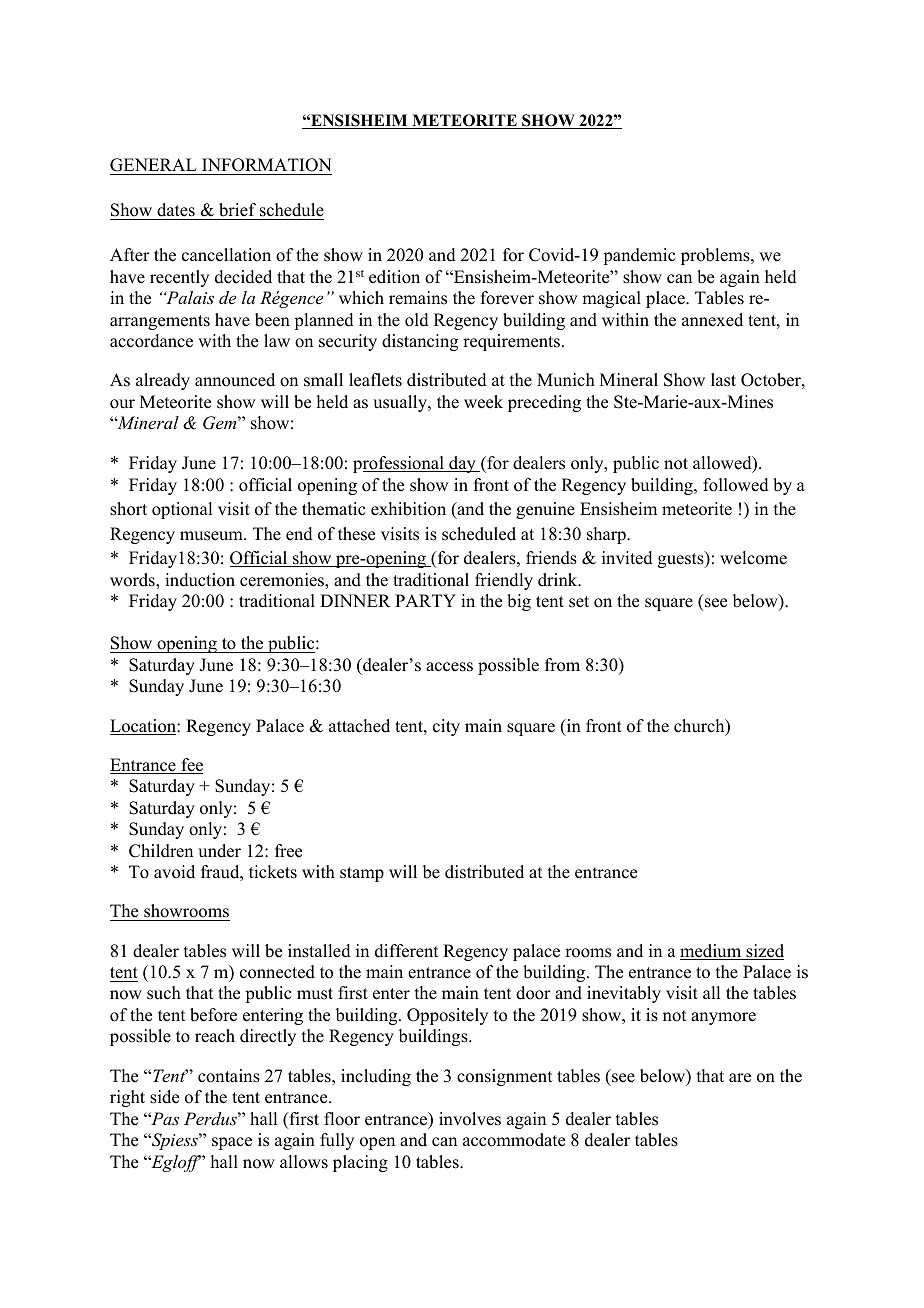 This image has width=924, height=1308. What do you see at coordinates (700, 727) in the image?
I see `church` at bounding box center [700, 727].
